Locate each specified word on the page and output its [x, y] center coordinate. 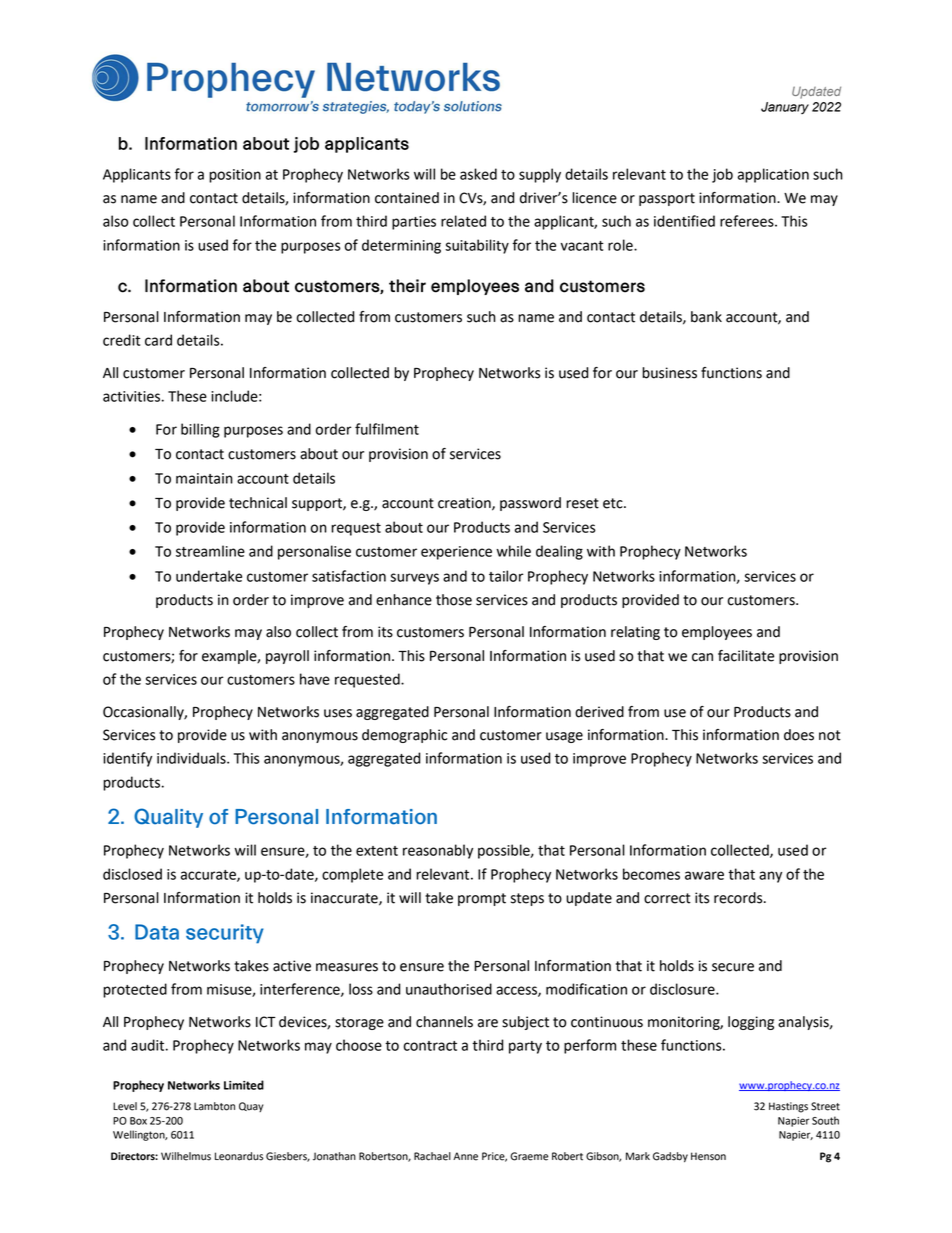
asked [478, 174]
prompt [482, 899]
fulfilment [387, 429]
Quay [251, 1107]
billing [200, 430]
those [454, 600]
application [773, 175]
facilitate [746, 656]
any [770, 877]
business [669, 373]
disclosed [132, 874]
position [235, 176]
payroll [287, 657]
